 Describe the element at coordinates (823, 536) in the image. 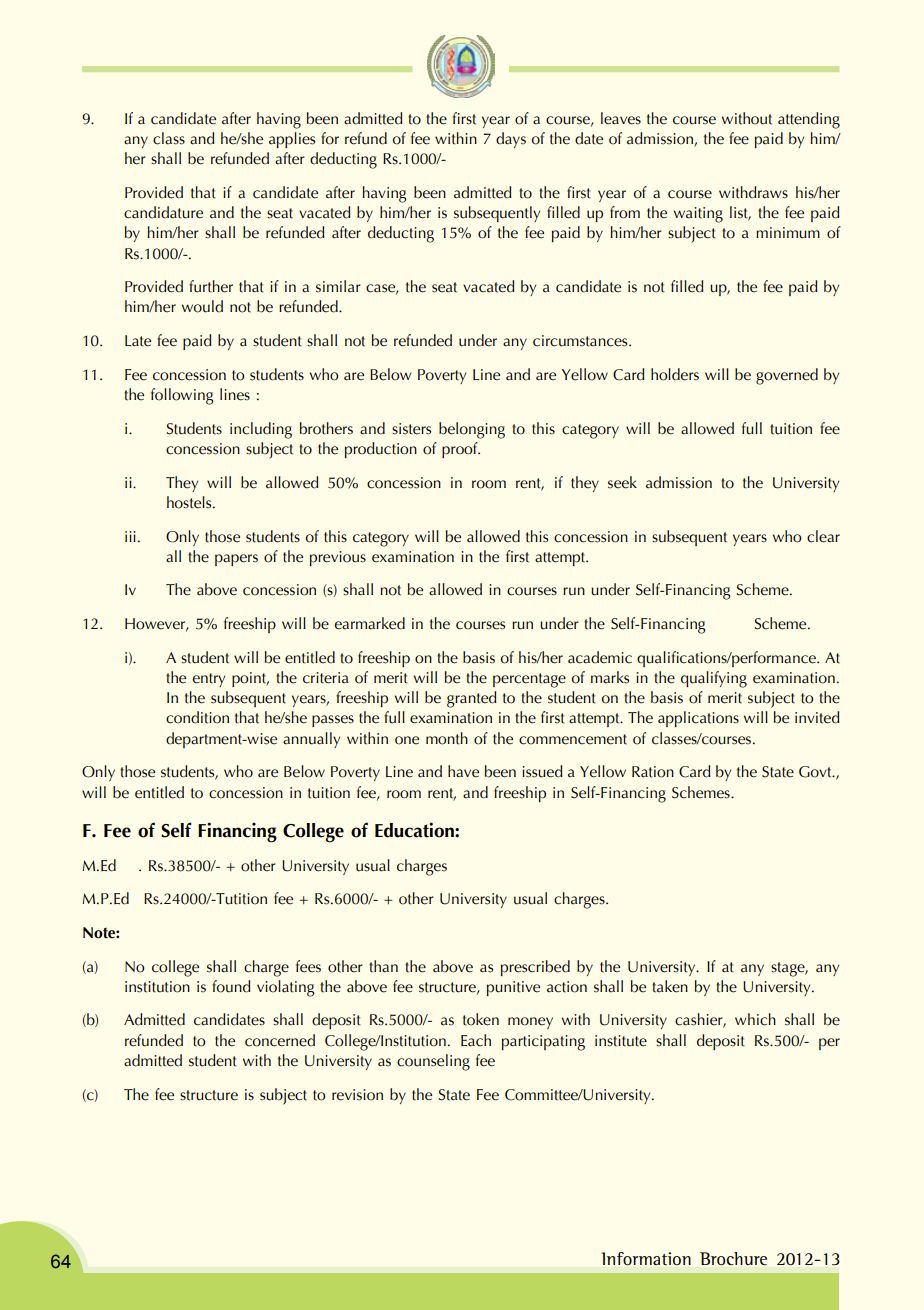

I see `clear` at that location.
